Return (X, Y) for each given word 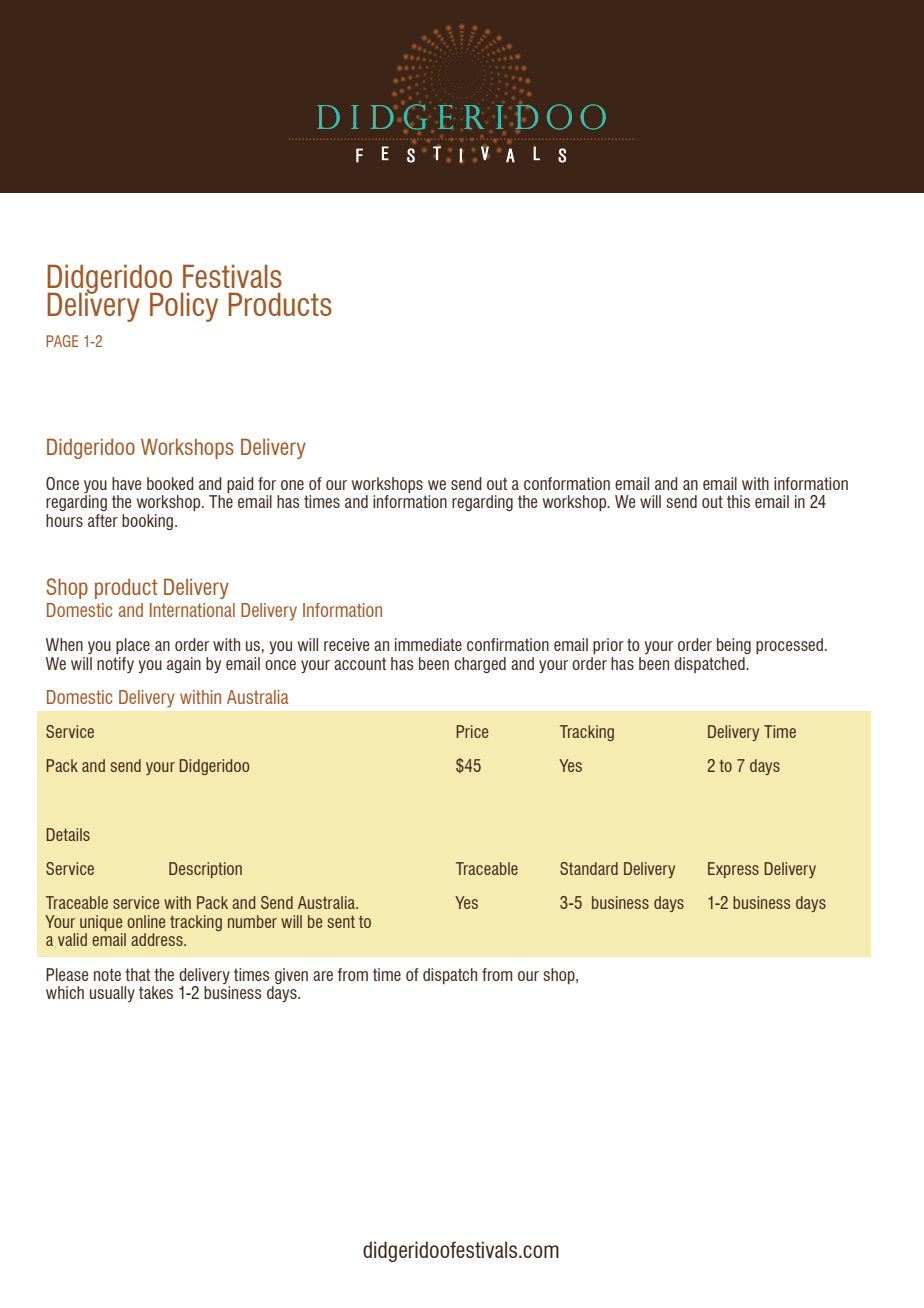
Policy (184, 307)
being (734, 646)
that (138, 974)
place (133, 646)
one (292, 485)
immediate (428, 644)
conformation (567, 483)
